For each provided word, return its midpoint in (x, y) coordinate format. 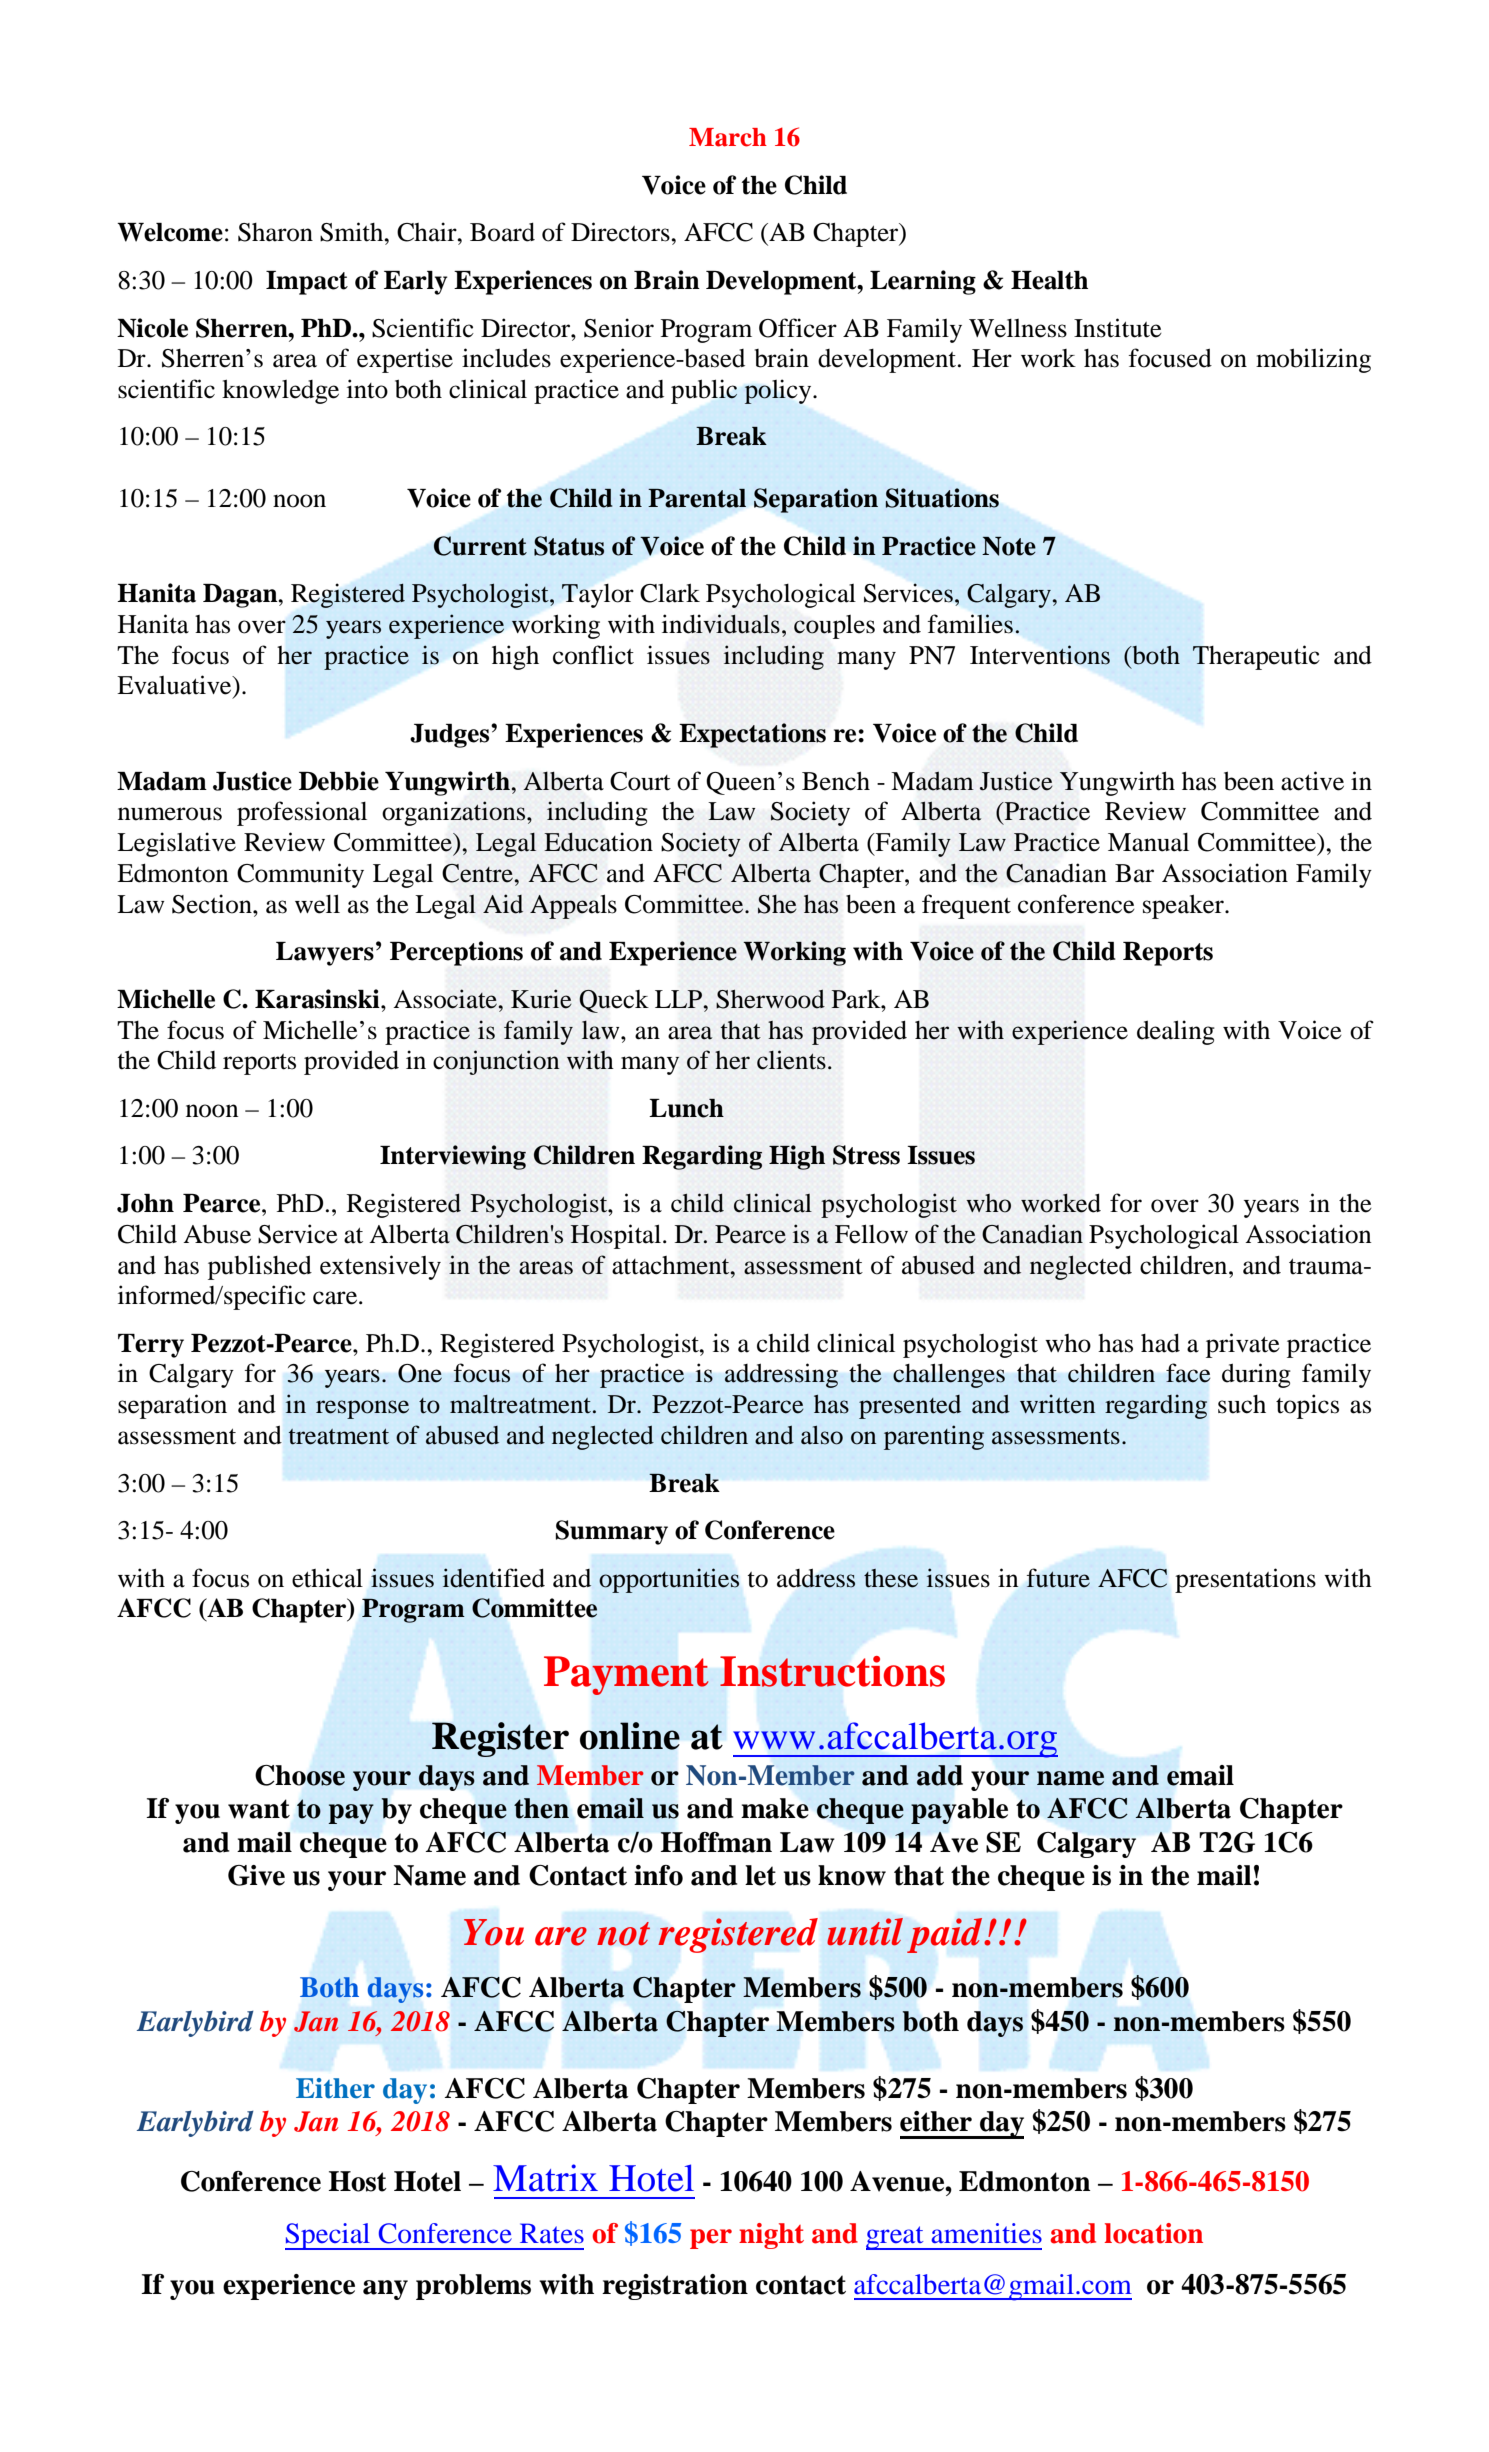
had (1160, 1343)
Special (329, 2236)
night (771, 2236)
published (260, 1267)
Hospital (615, 1236)
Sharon (275, 232)
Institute (1118, 328)
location (1153, 2233)
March (728, 137)
